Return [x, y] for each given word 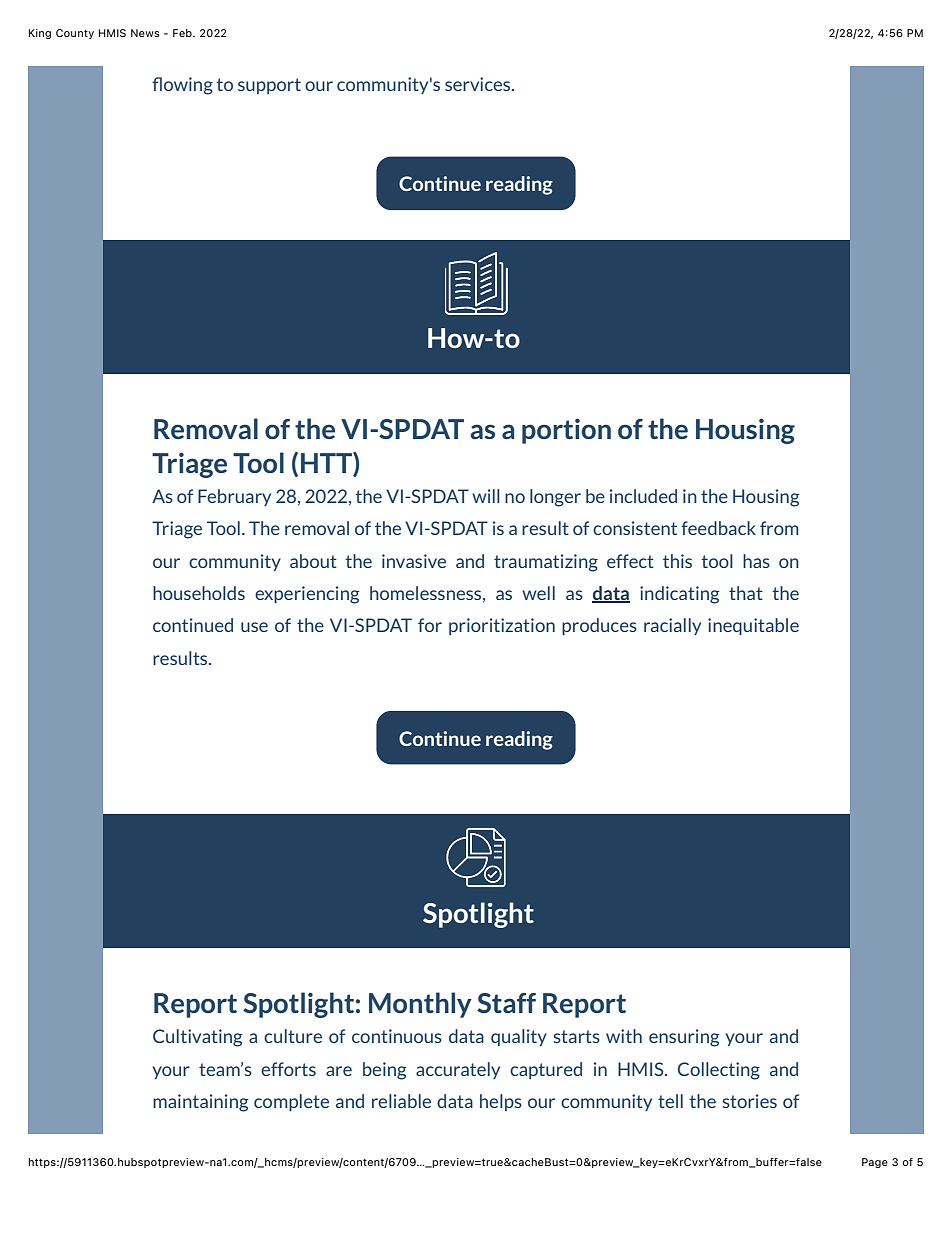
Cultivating [197, 1038]
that [746, 593]
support [269, 86]
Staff [506, 1003]
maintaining [200, 1103]
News [145, 33]
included [643, 496]
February [234, 497]
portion [566, 431]
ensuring [684, 1038]
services [479, 84]
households [199, 593]
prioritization [502, 626]
